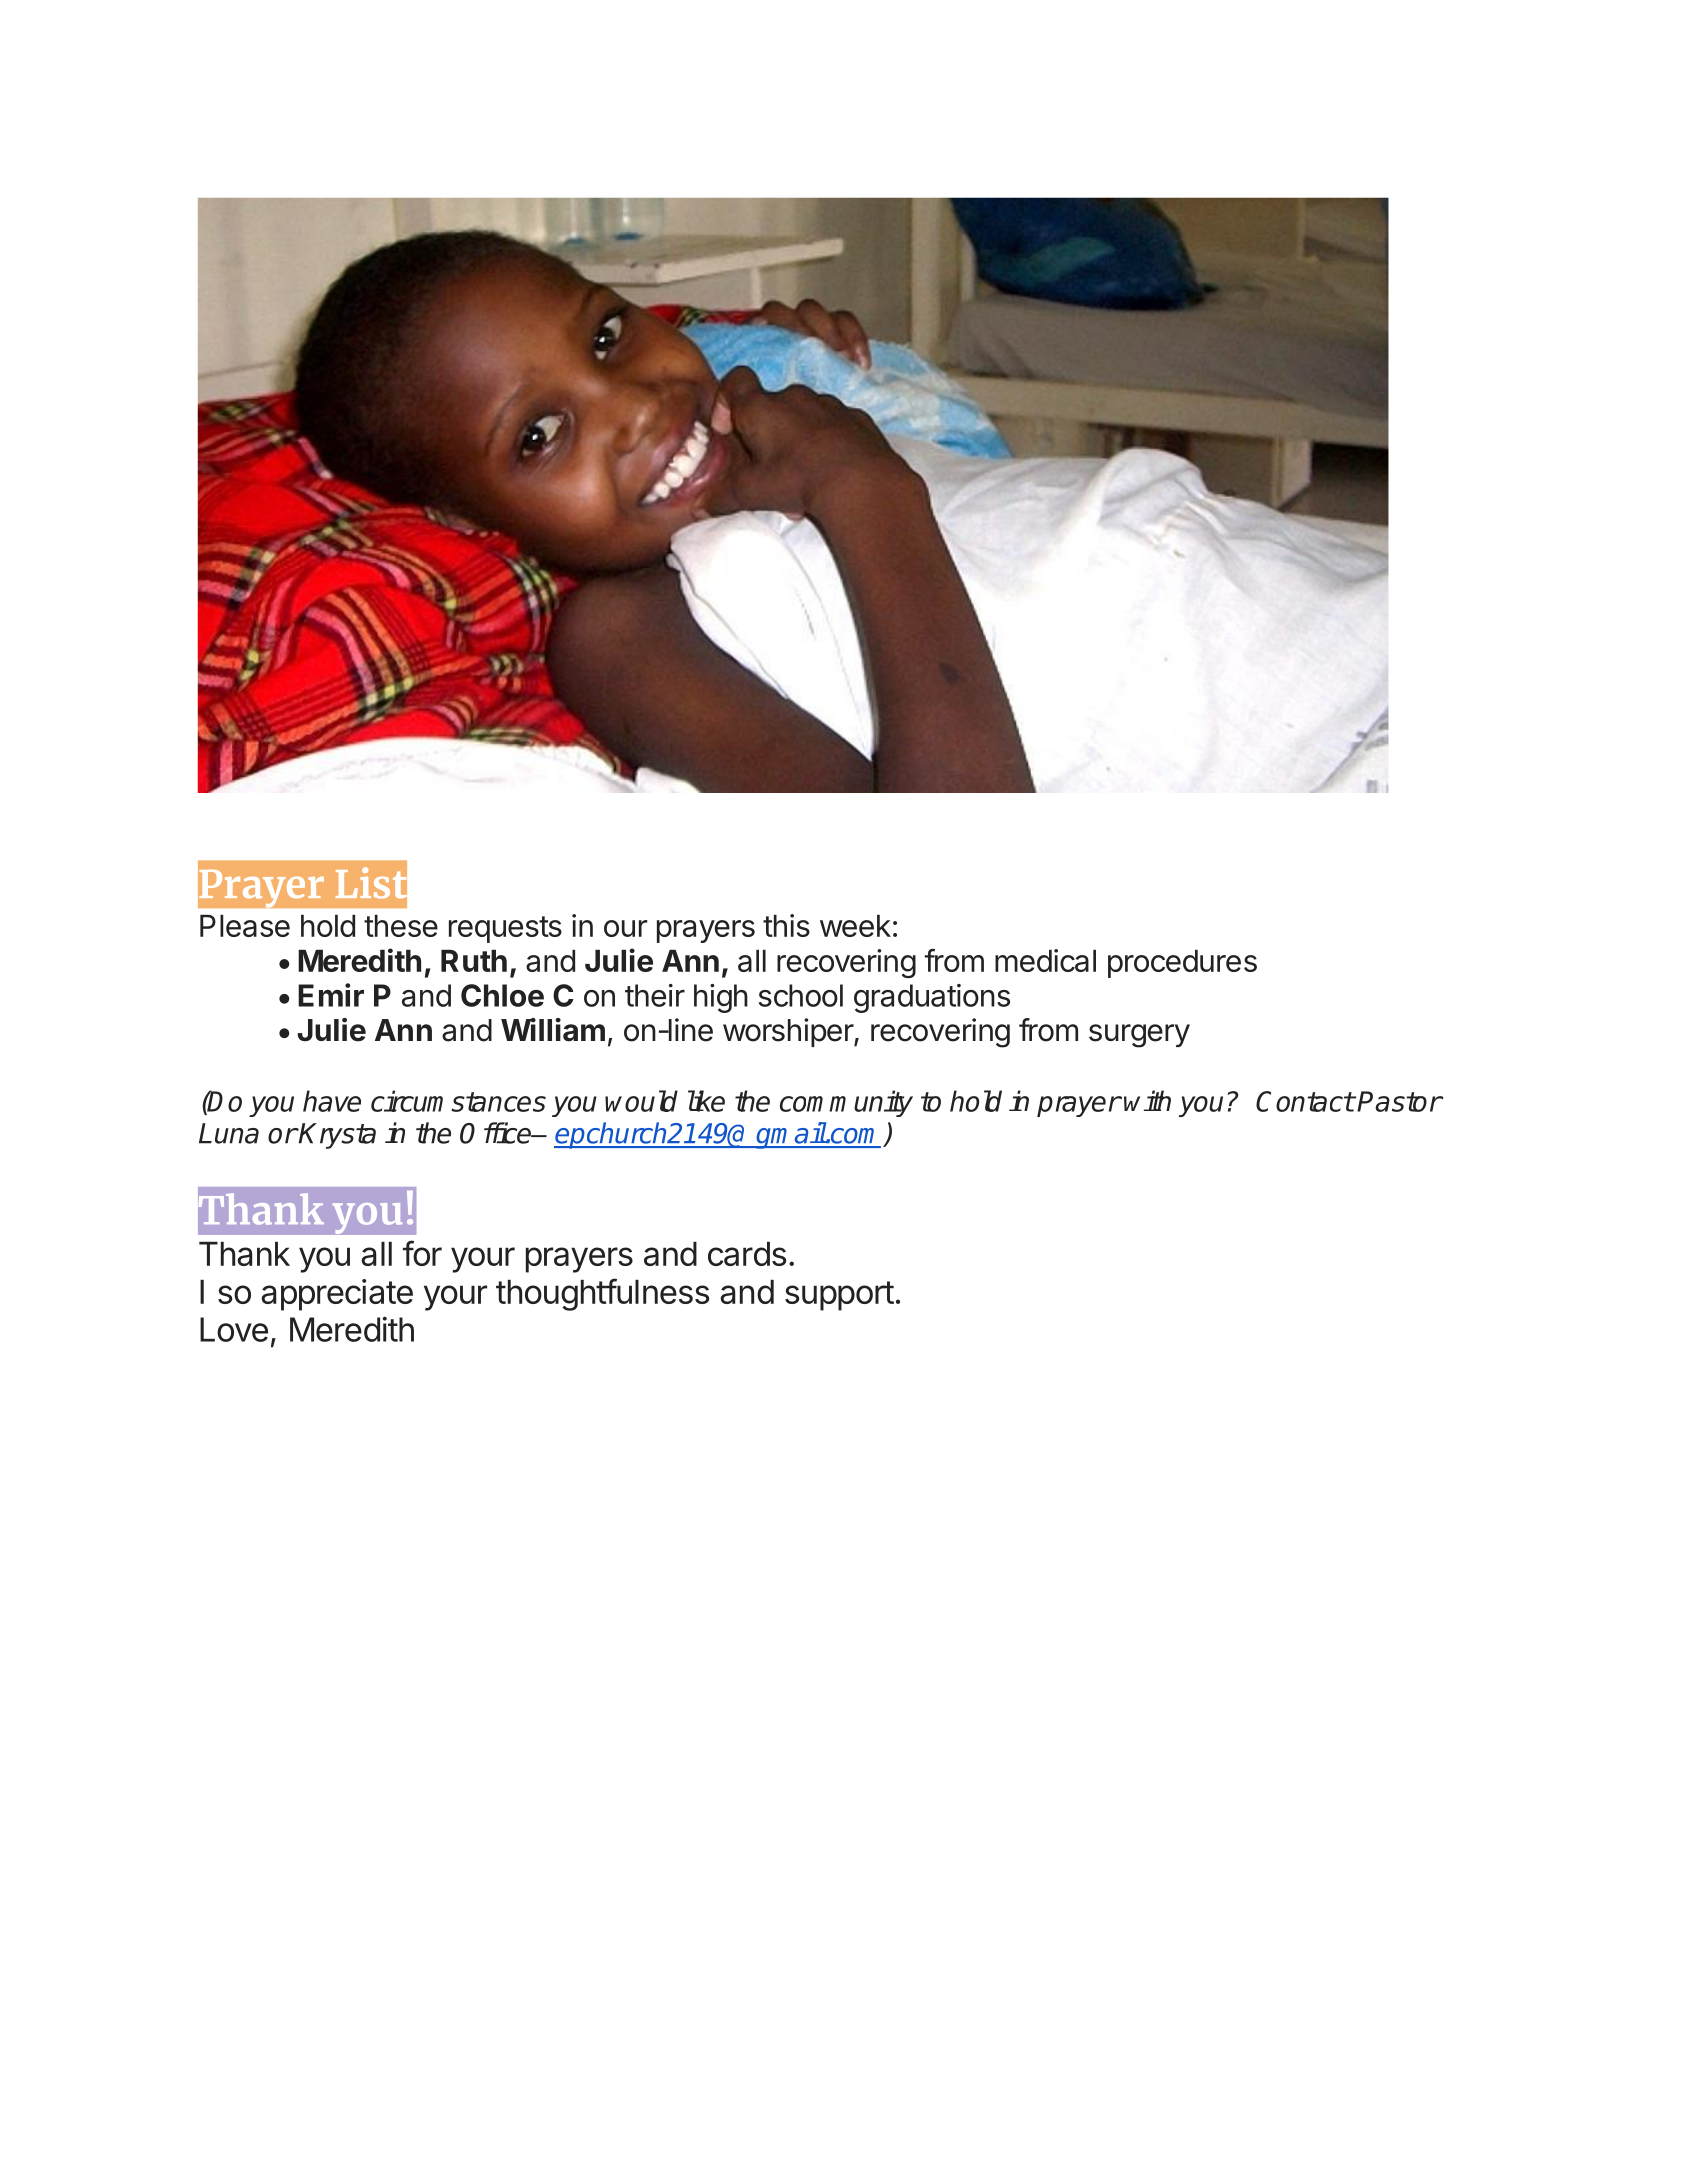 This screenshot has height=2175, width=1681. Describe the element at coordinates (839, 1296) in the screenshot. I see `support` at that location.
